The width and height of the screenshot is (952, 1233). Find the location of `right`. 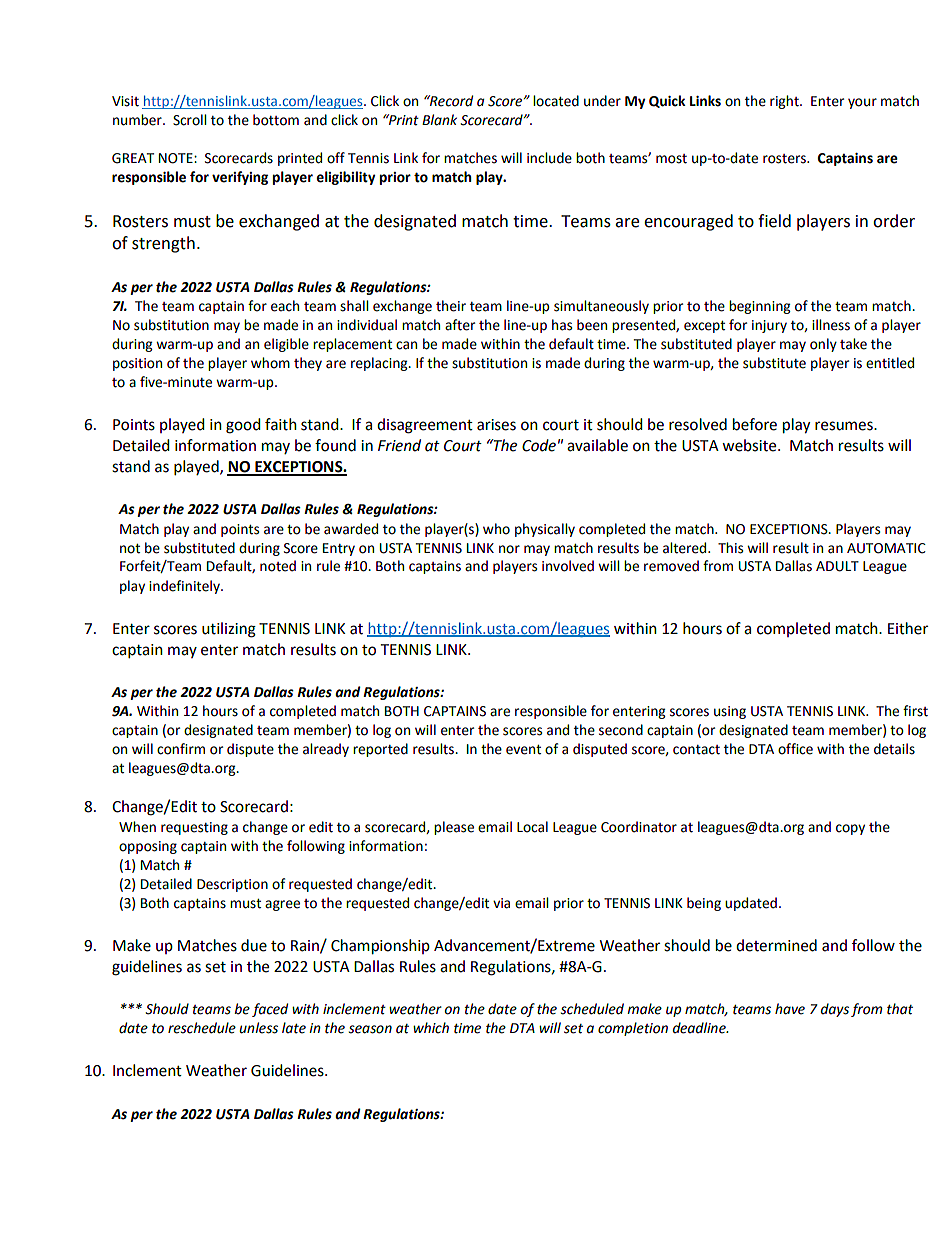

right is located at coordinates (785, 102).
